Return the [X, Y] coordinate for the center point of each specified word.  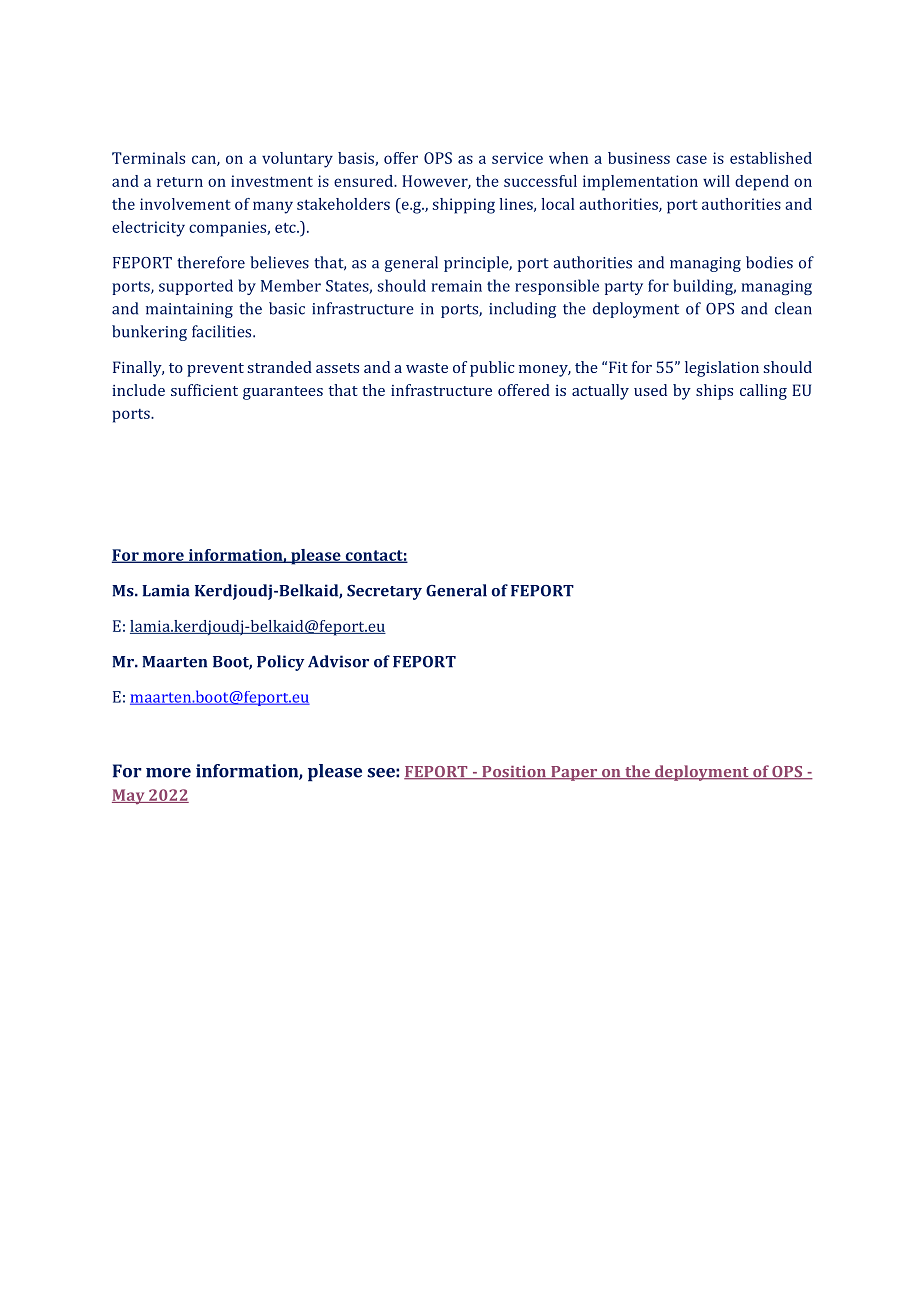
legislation [722, 369]
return [180, 182]
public [492, 369]
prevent [215, 370]
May [129, 796]
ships [714, 392]
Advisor [338, 661]
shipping [464, 206]
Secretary [384, 592]
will [716, 181]
